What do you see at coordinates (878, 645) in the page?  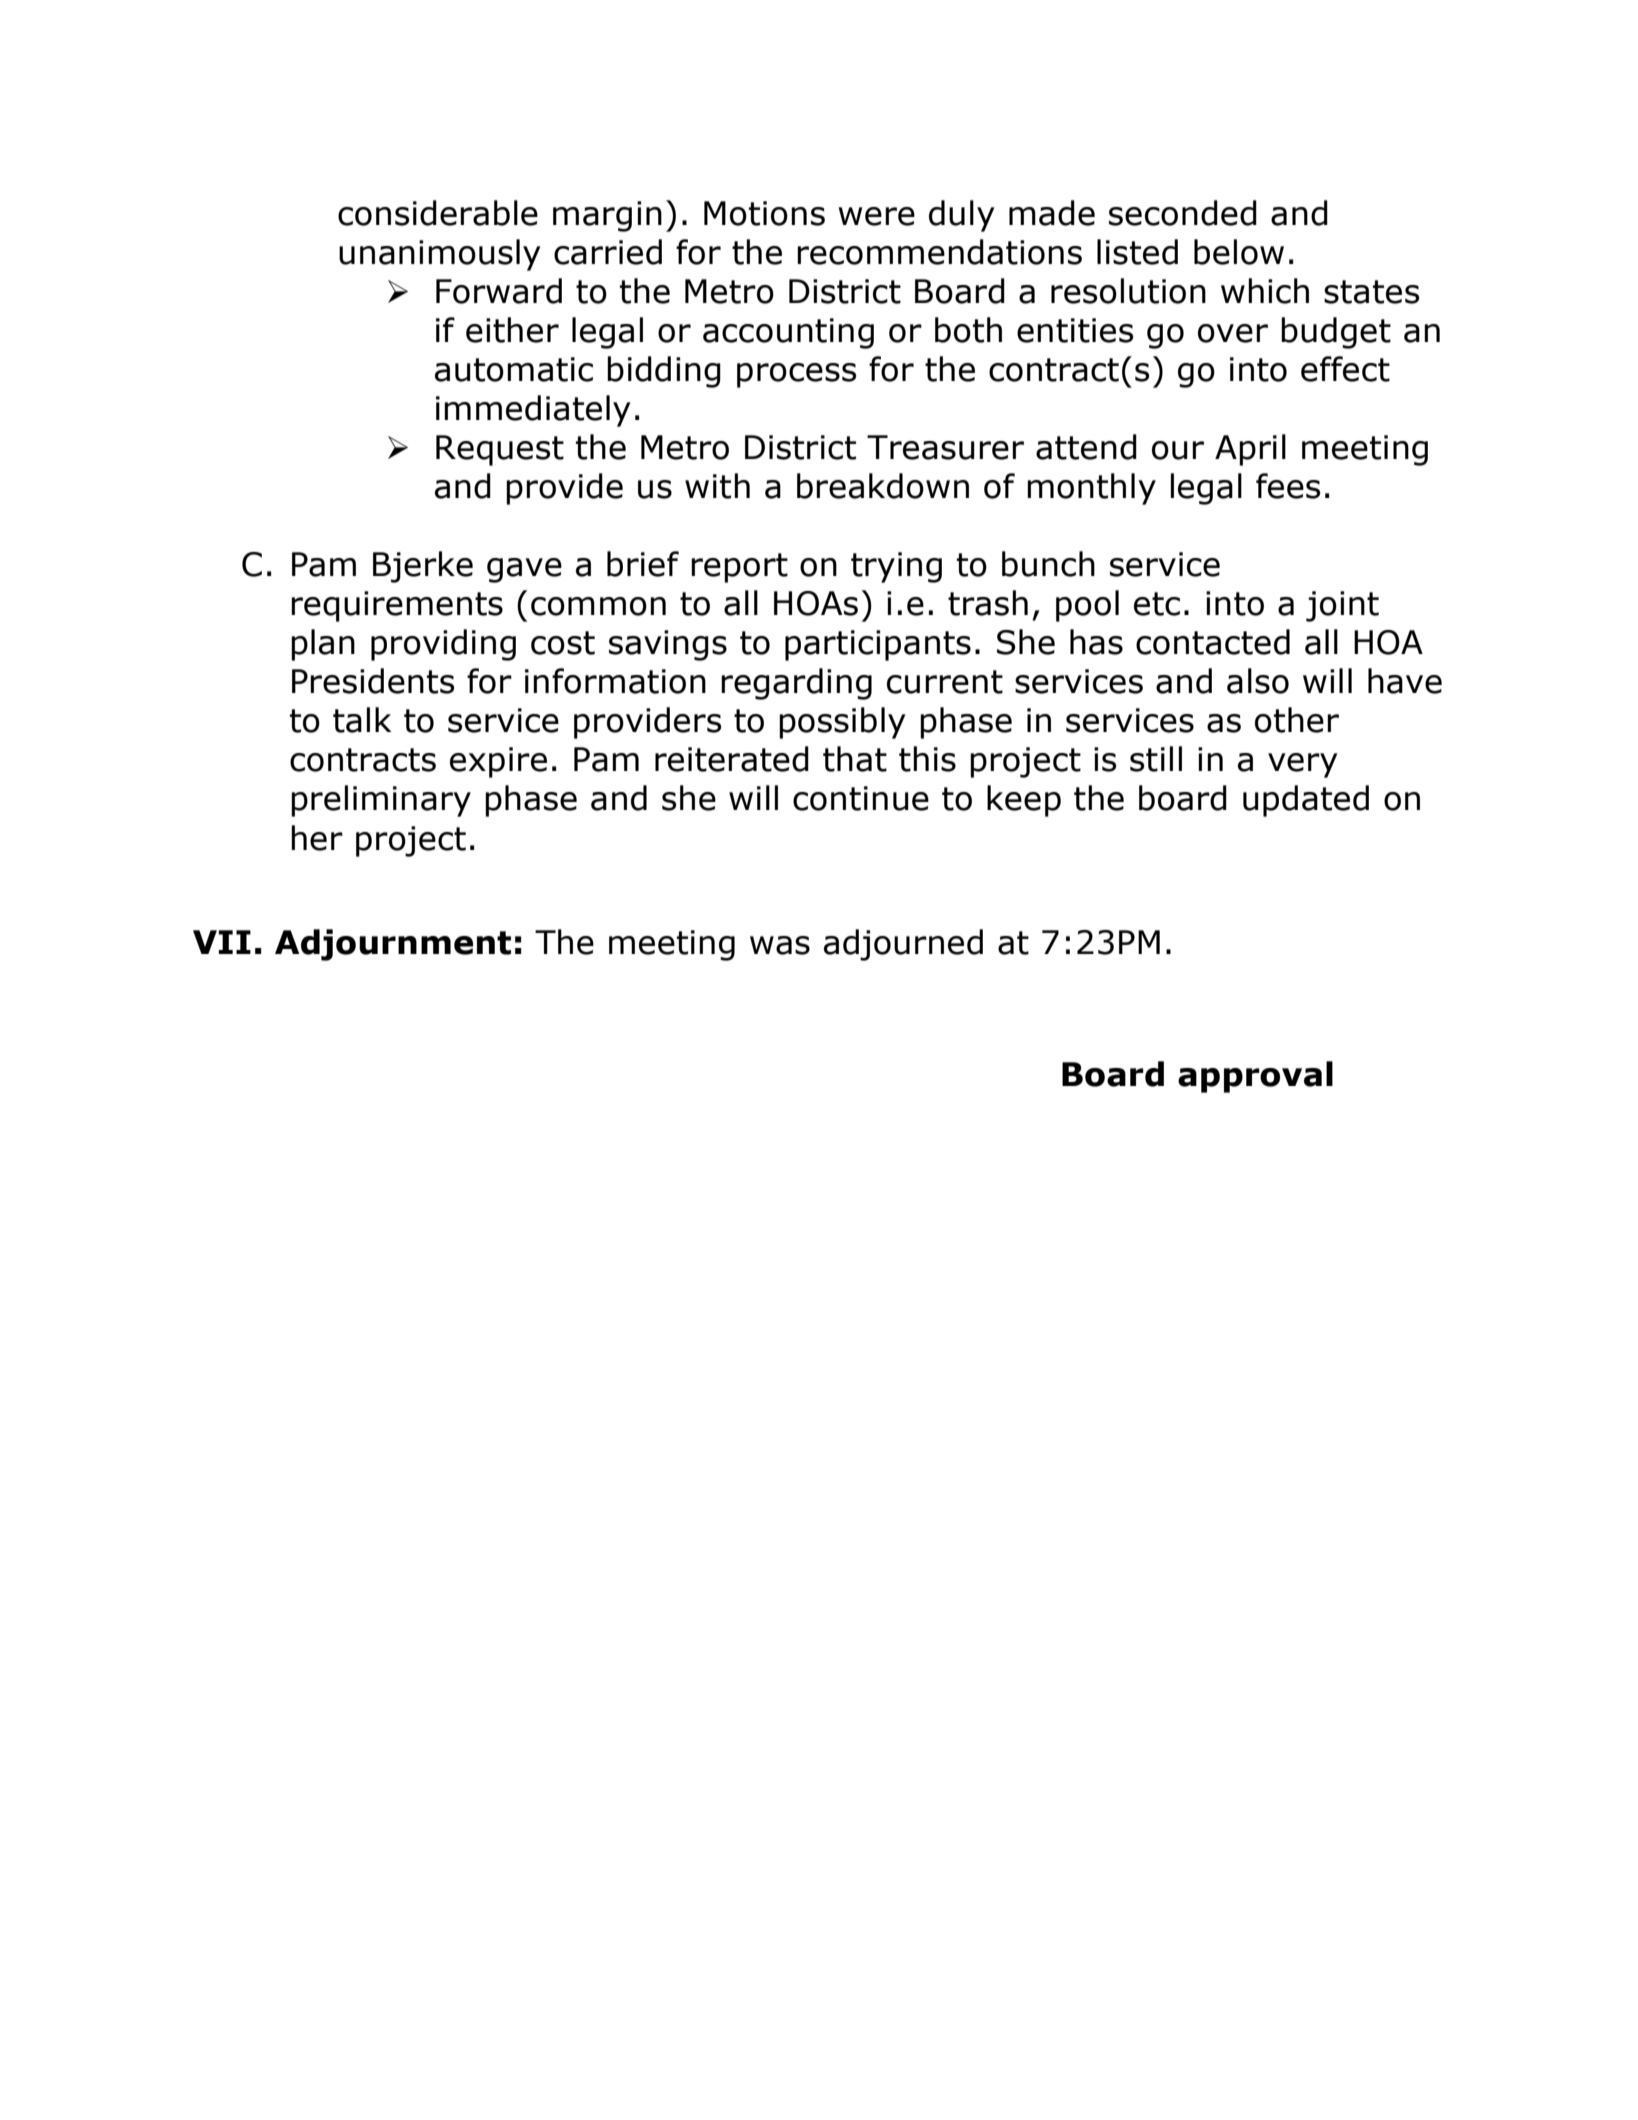 I see `participants` at bounding box center [878, 645].
